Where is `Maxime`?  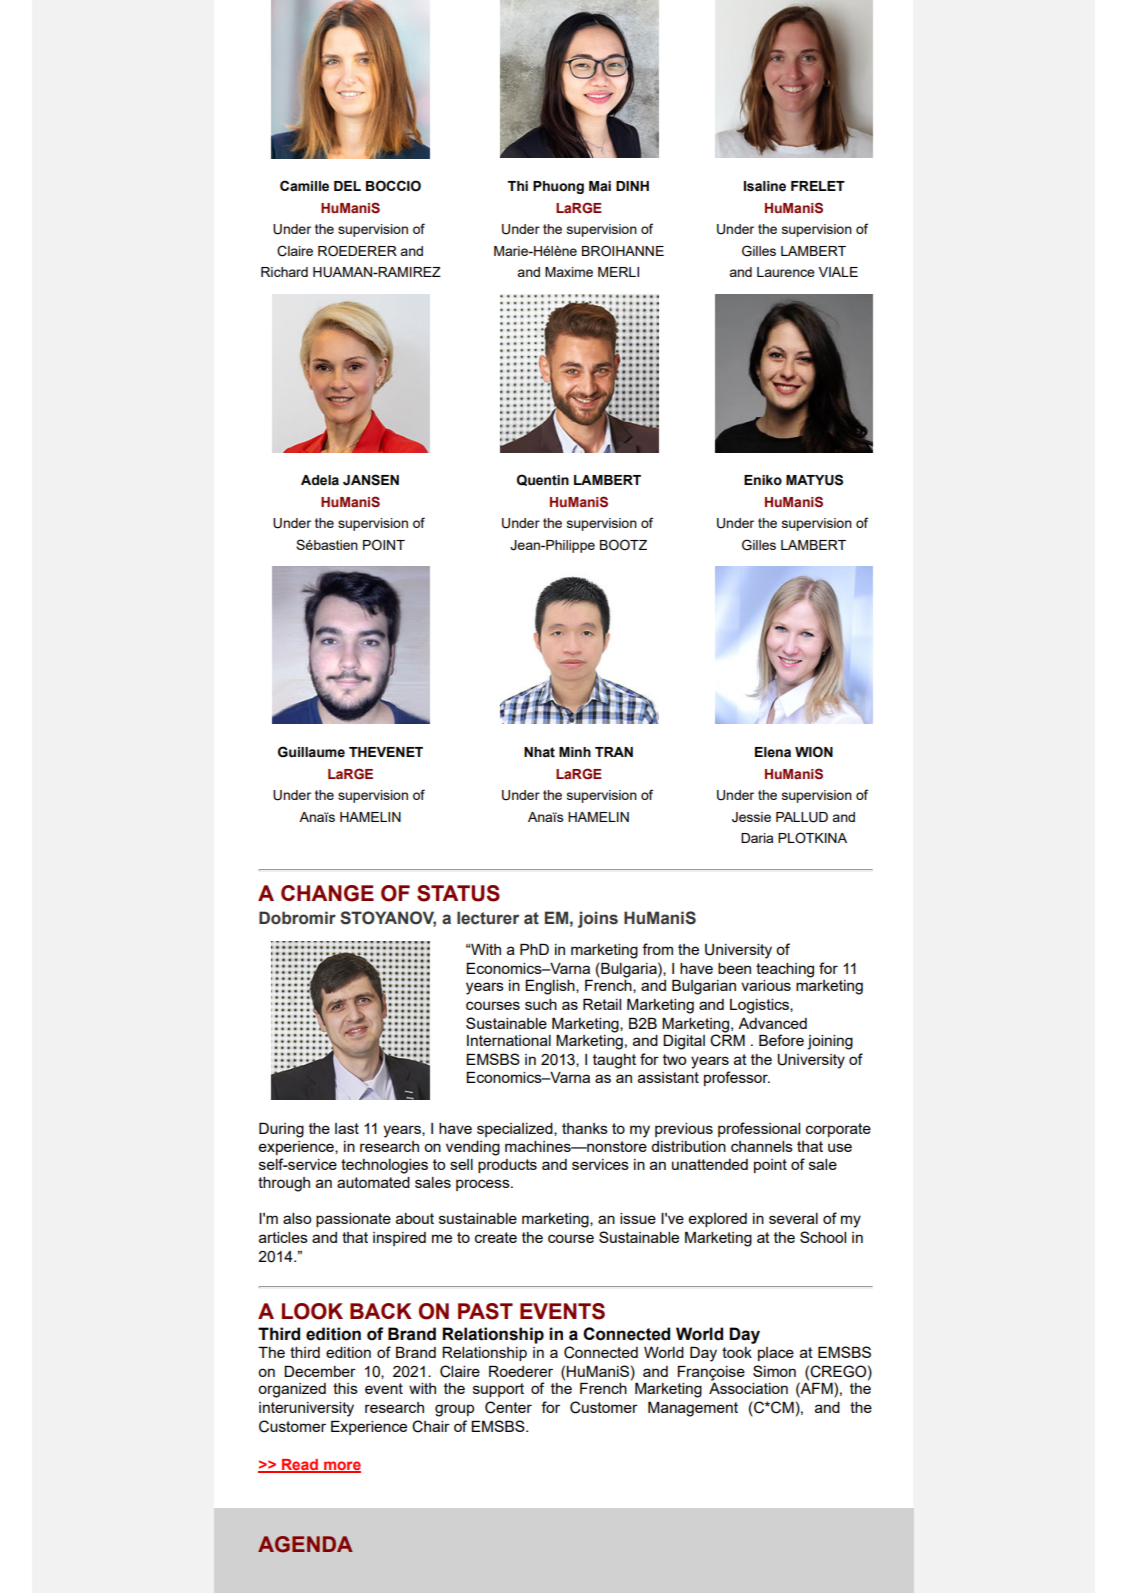
Maxime is located at coordinates (569, 272).
